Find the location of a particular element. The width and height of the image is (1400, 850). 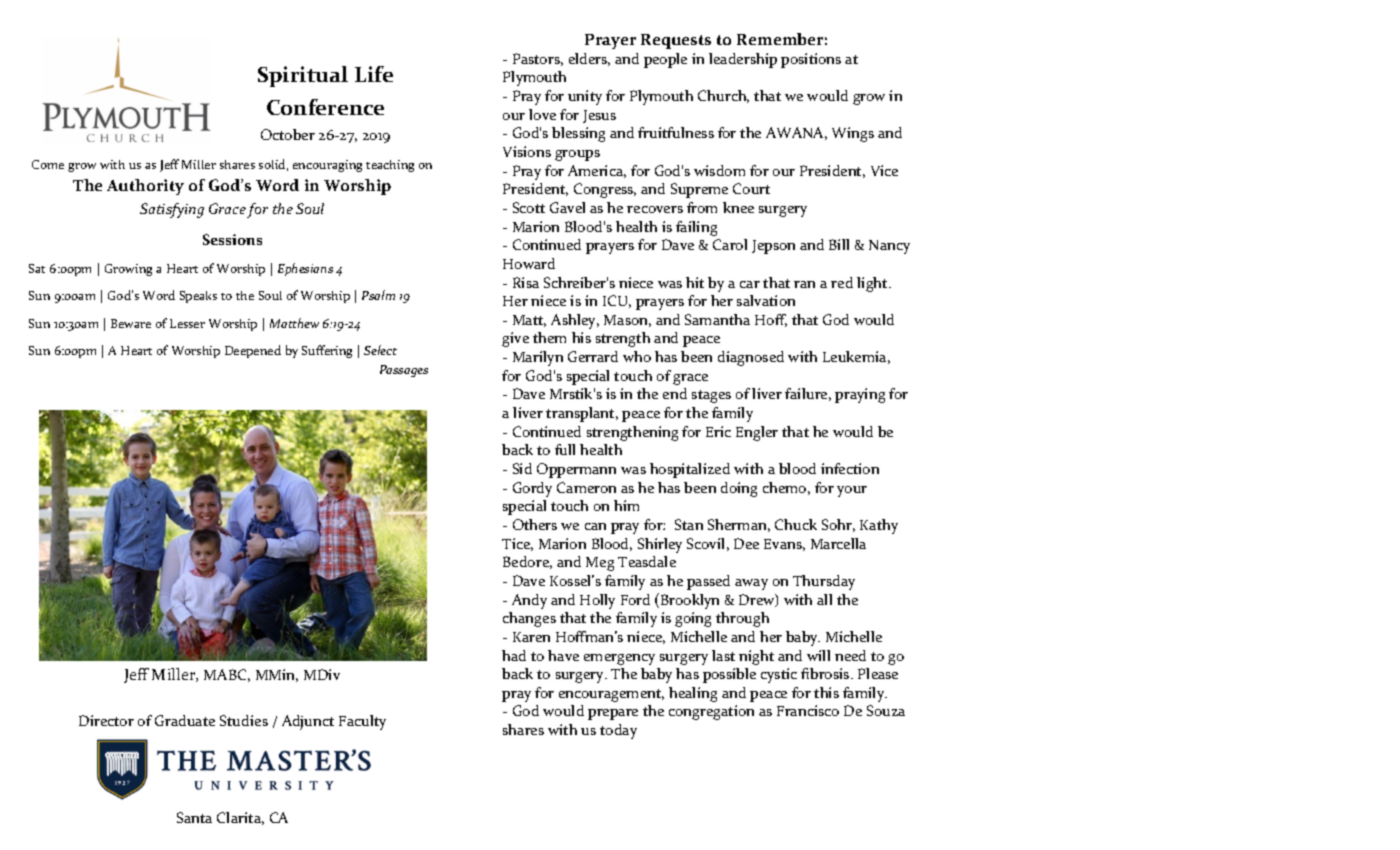

Tice is located at coordinates (517, 544).
